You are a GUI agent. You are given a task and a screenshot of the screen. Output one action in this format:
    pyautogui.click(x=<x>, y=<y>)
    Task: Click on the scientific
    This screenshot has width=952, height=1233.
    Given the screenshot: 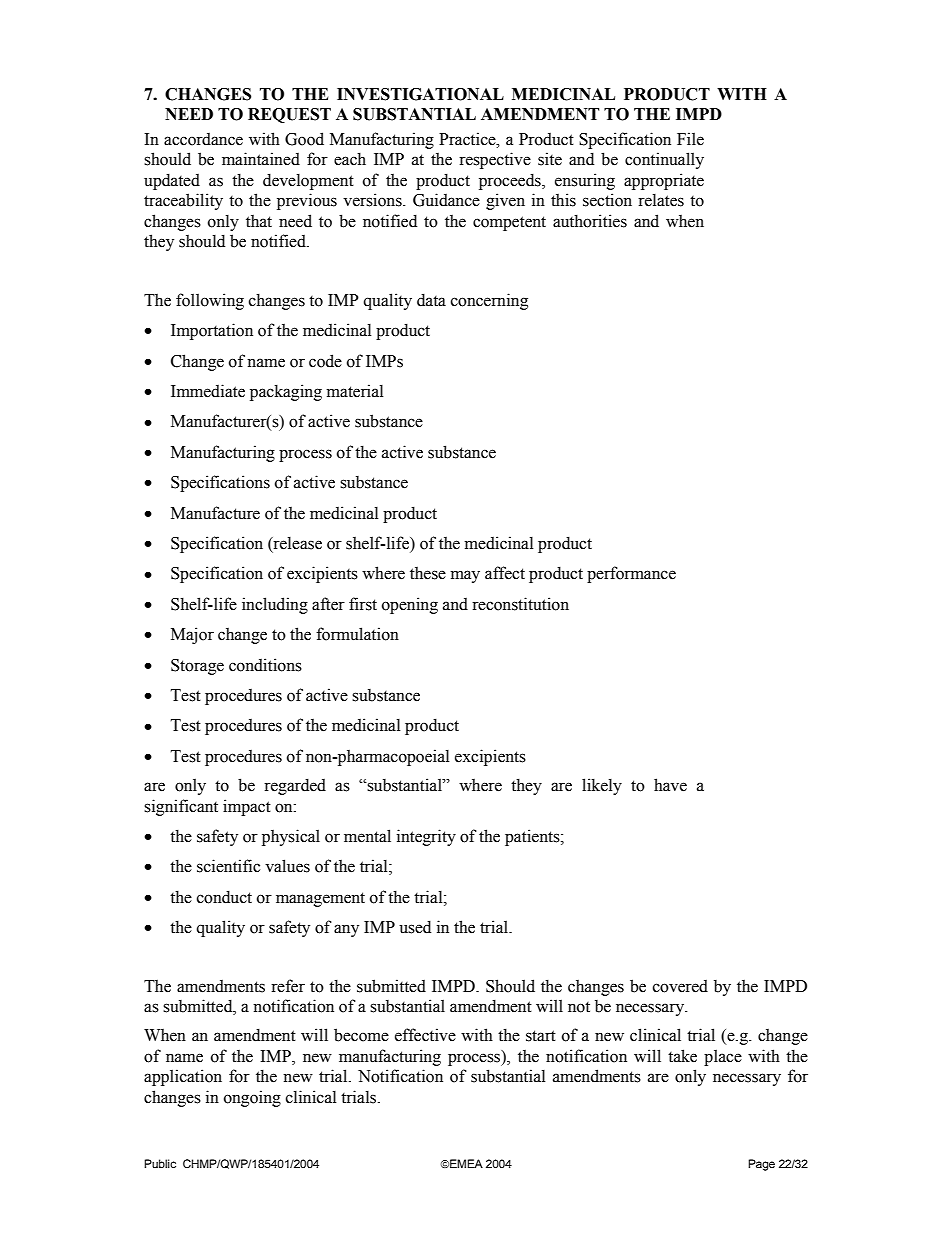 What is the action you would take?
    pyautogui.click(x=228, y=866)
